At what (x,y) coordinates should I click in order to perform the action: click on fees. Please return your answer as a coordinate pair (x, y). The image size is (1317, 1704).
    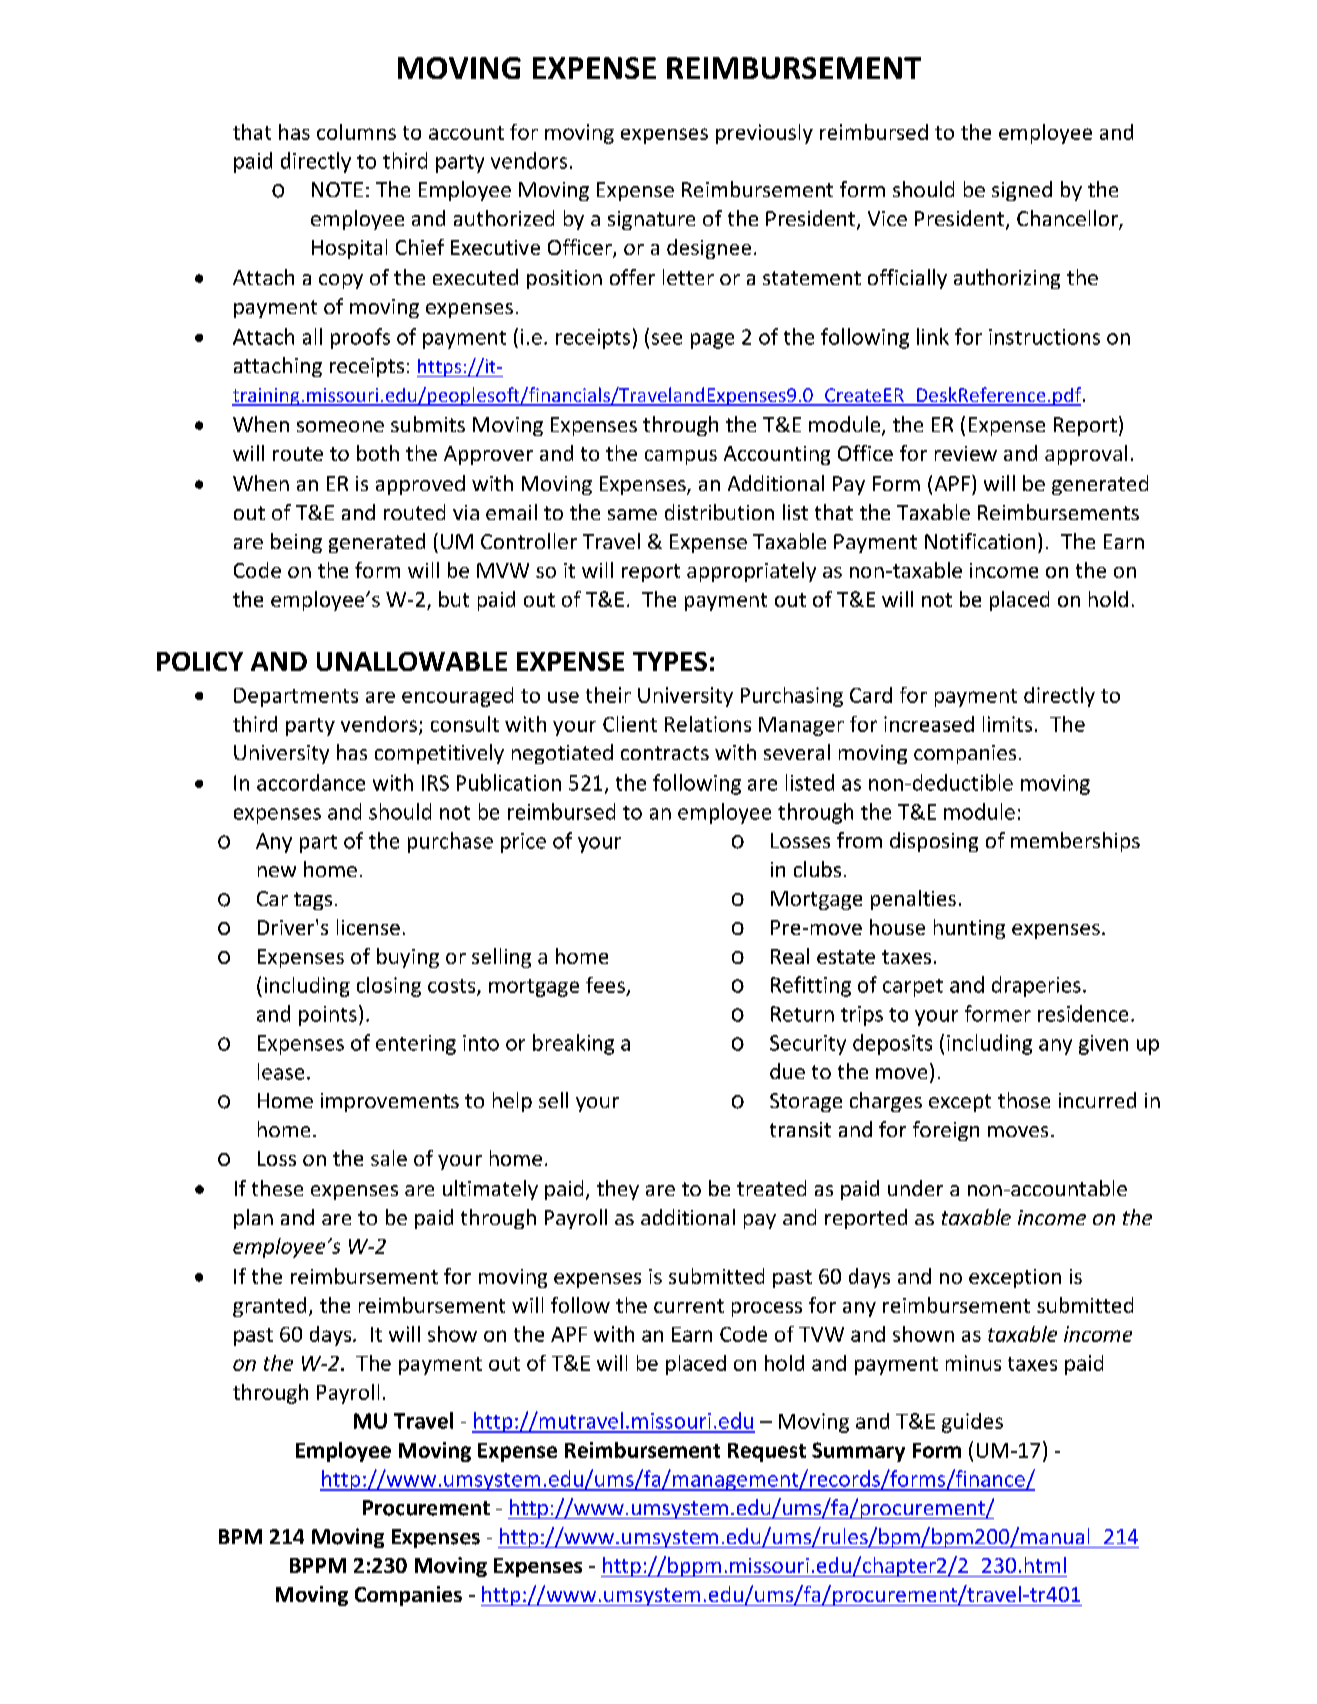
    Looking at the image, I should click on (605, 985).
